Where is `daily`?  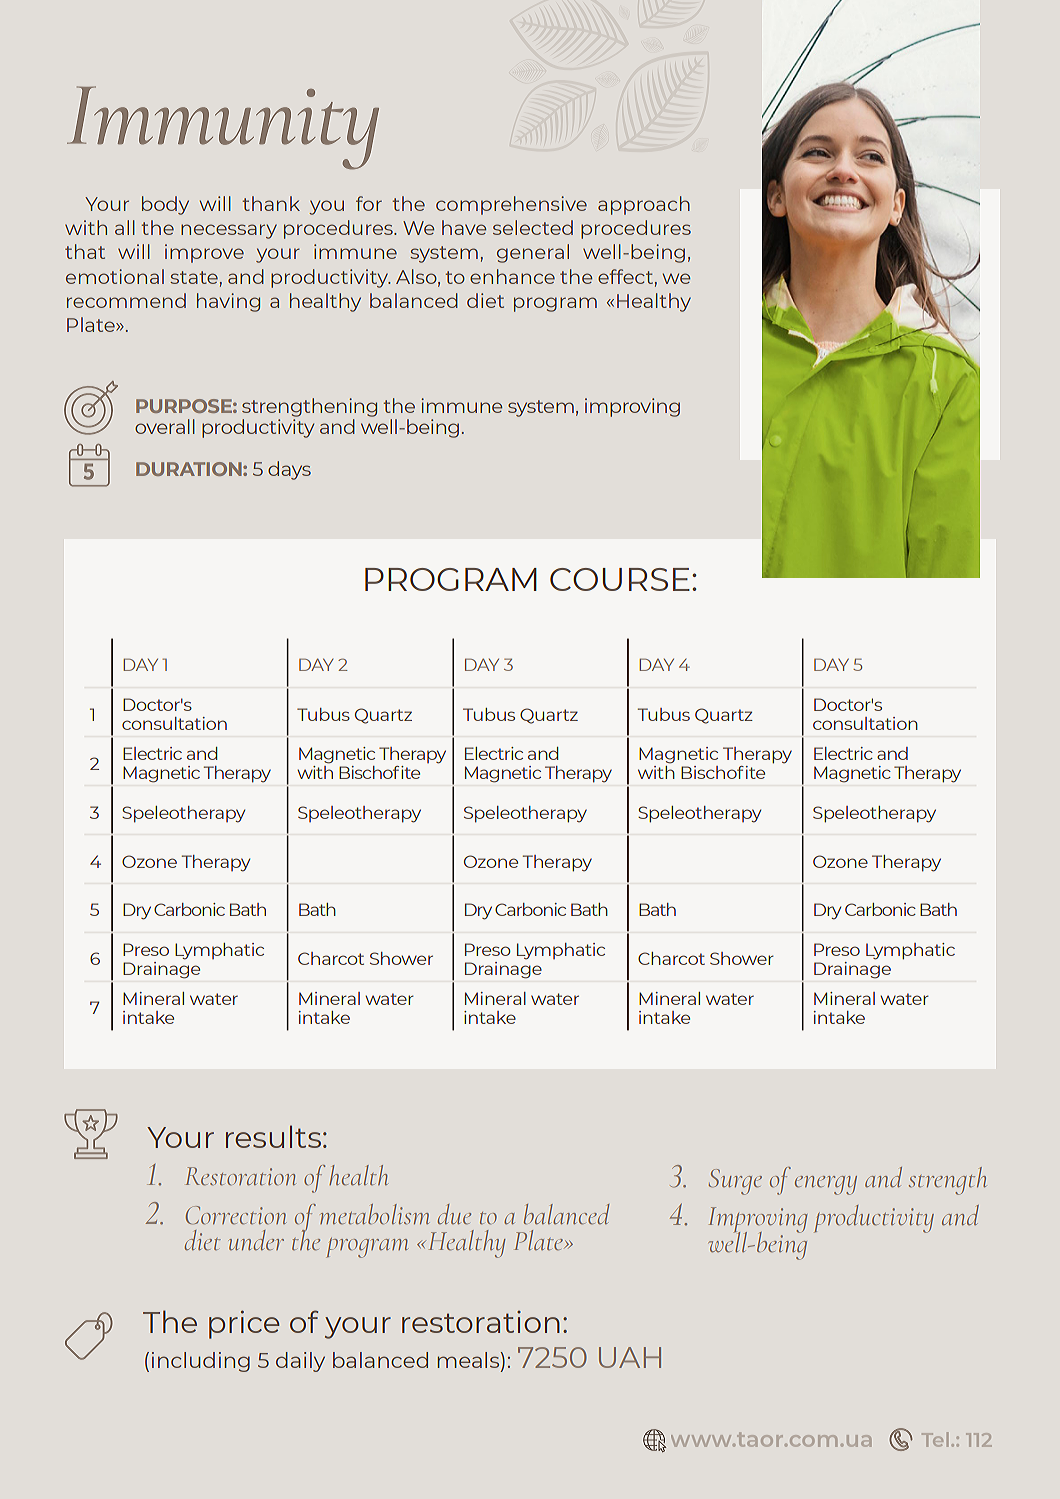 daily is located at coordinates (300, 1362).
